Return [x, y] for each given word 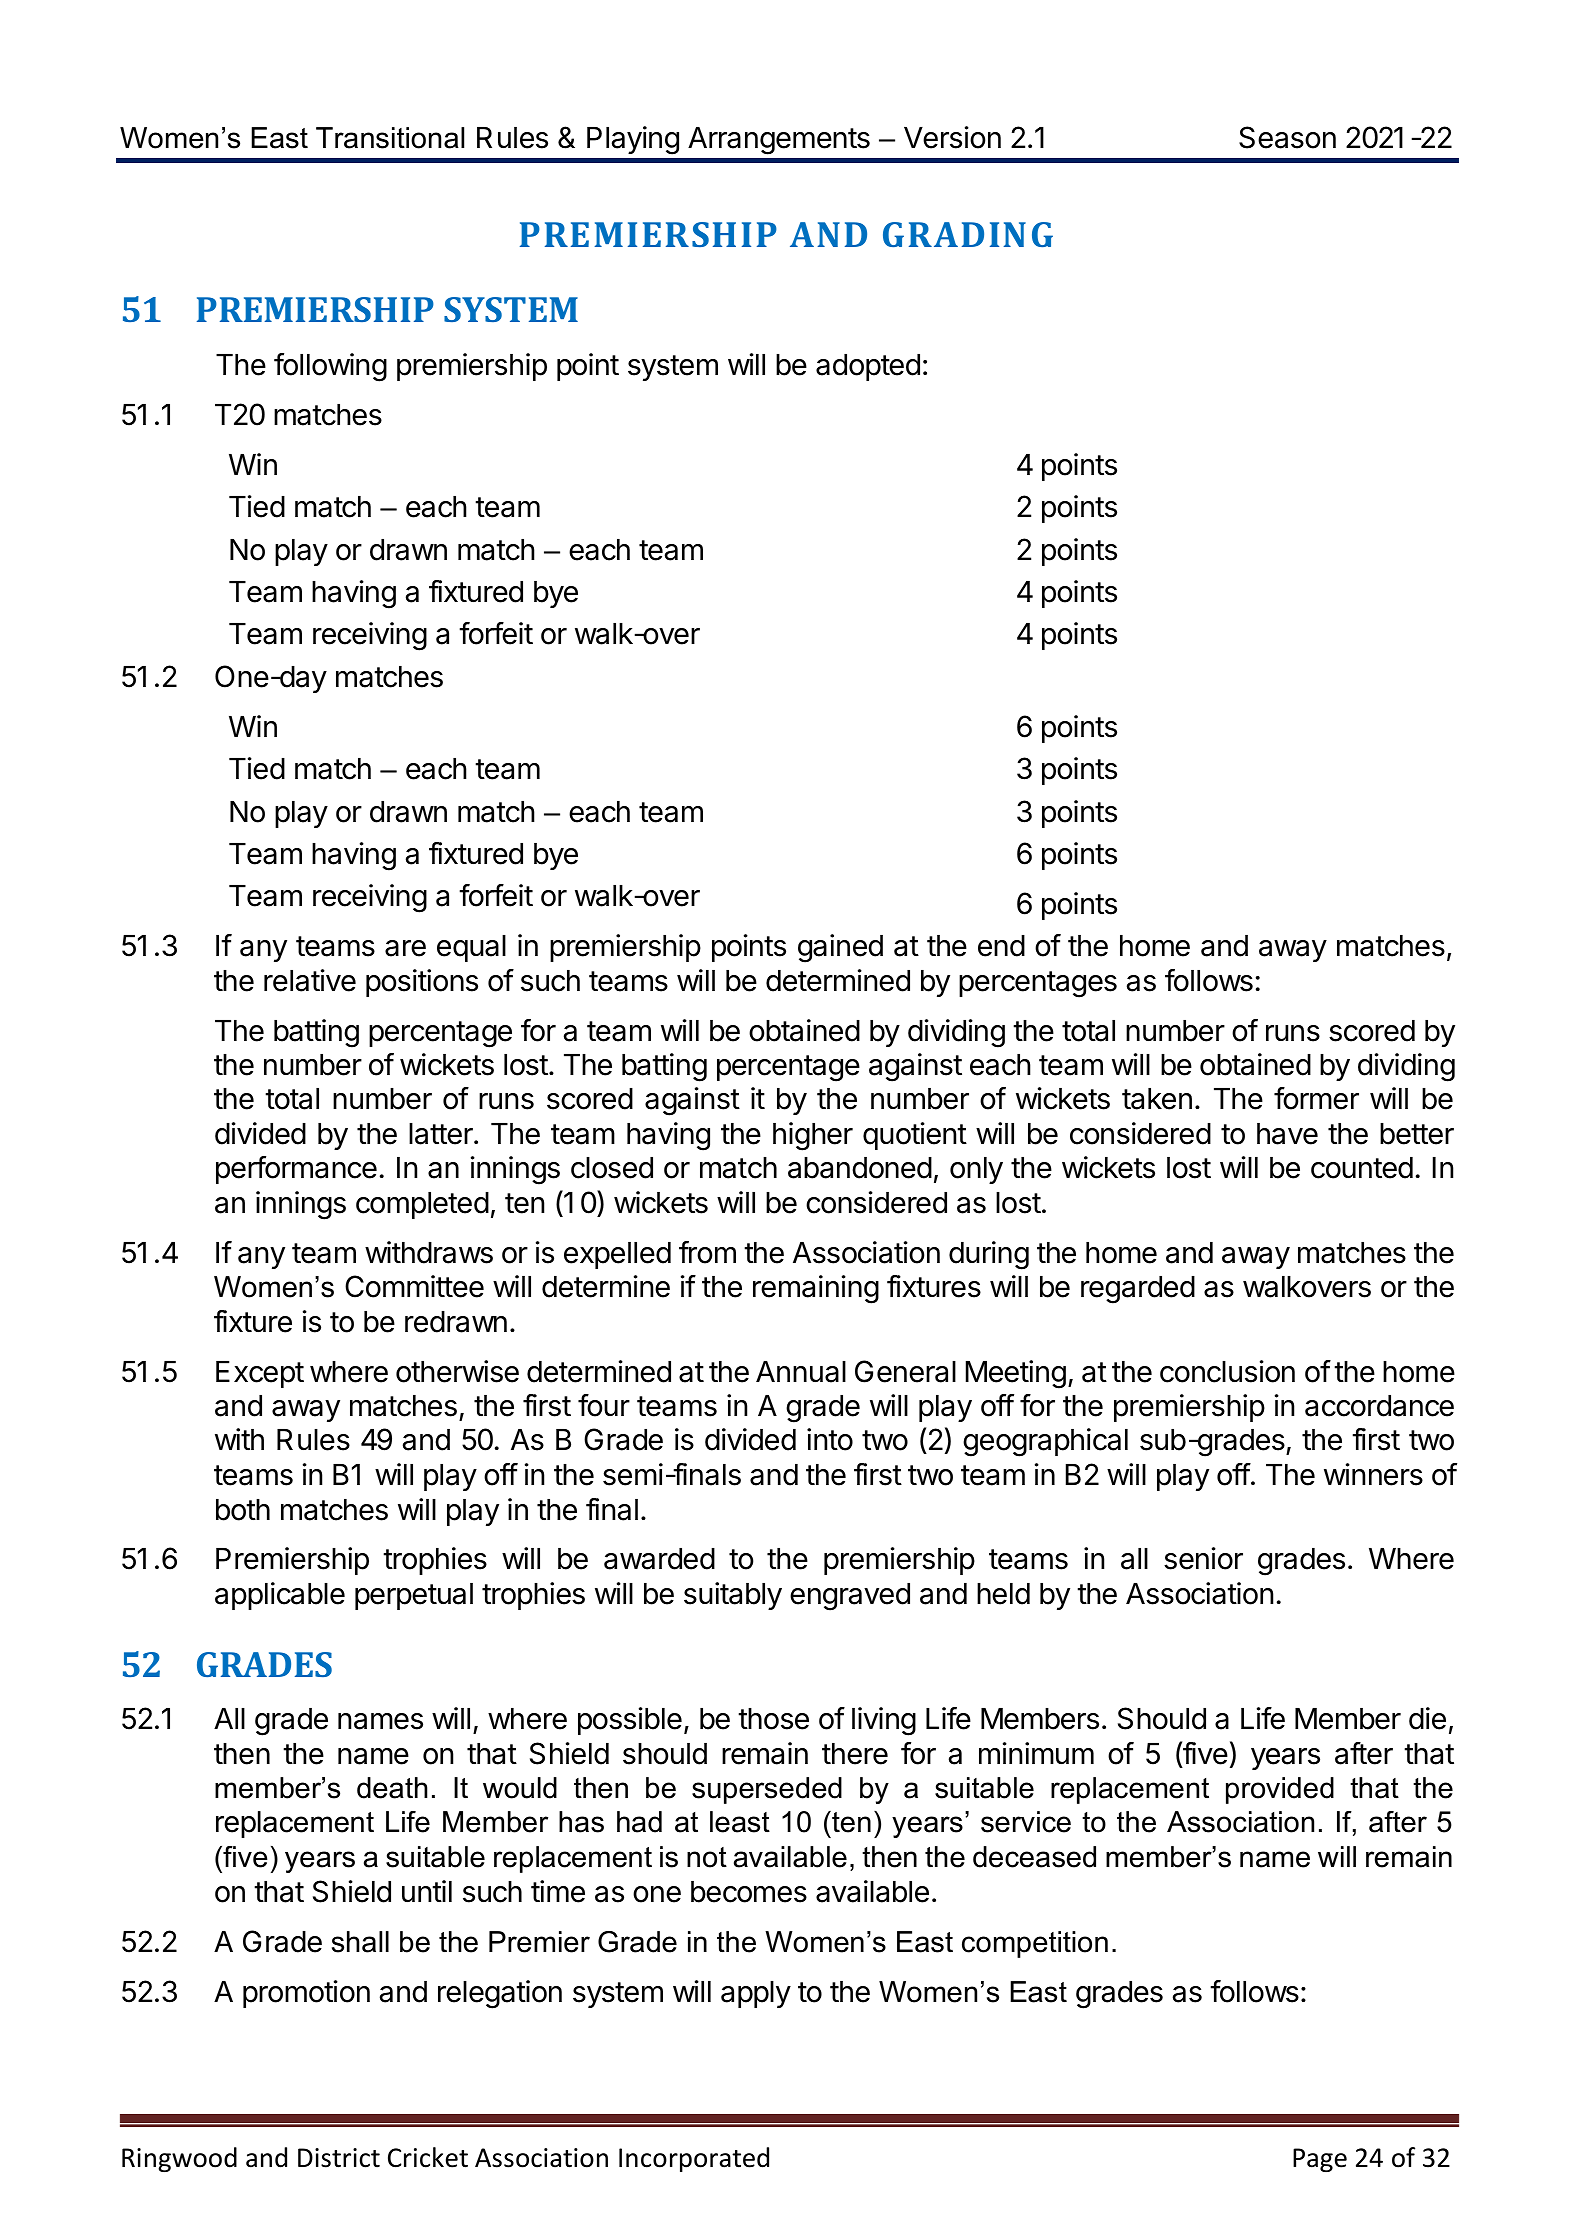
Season [1287, 137]
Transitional [390, 138]
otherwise [457, 1371]
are [405, 948]
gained [840, 948]
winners [1373, 1474]
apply [756, 1994]
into [830, 1439]
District [339, 2158]
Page [1320, 2160]
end [1001, 946]
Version [952, 137]
